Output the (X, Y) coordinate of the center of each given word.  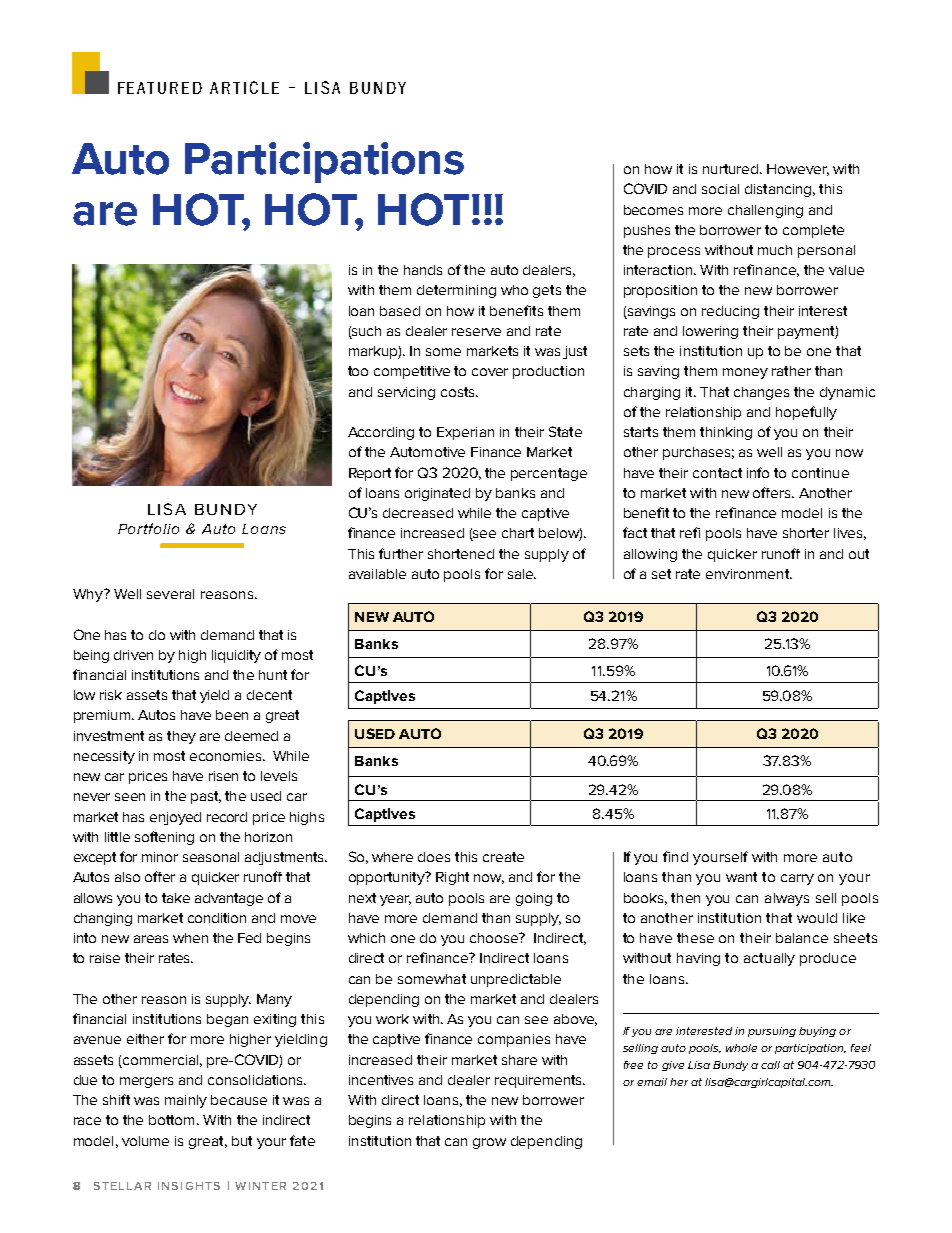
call (770, 1065)
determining (456, 291)
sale (521, 574)
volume (145, 1141)
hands (423, 270)
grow (489, 1143)
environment (749, 574)
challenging (765, 211)
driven (133, 655)
